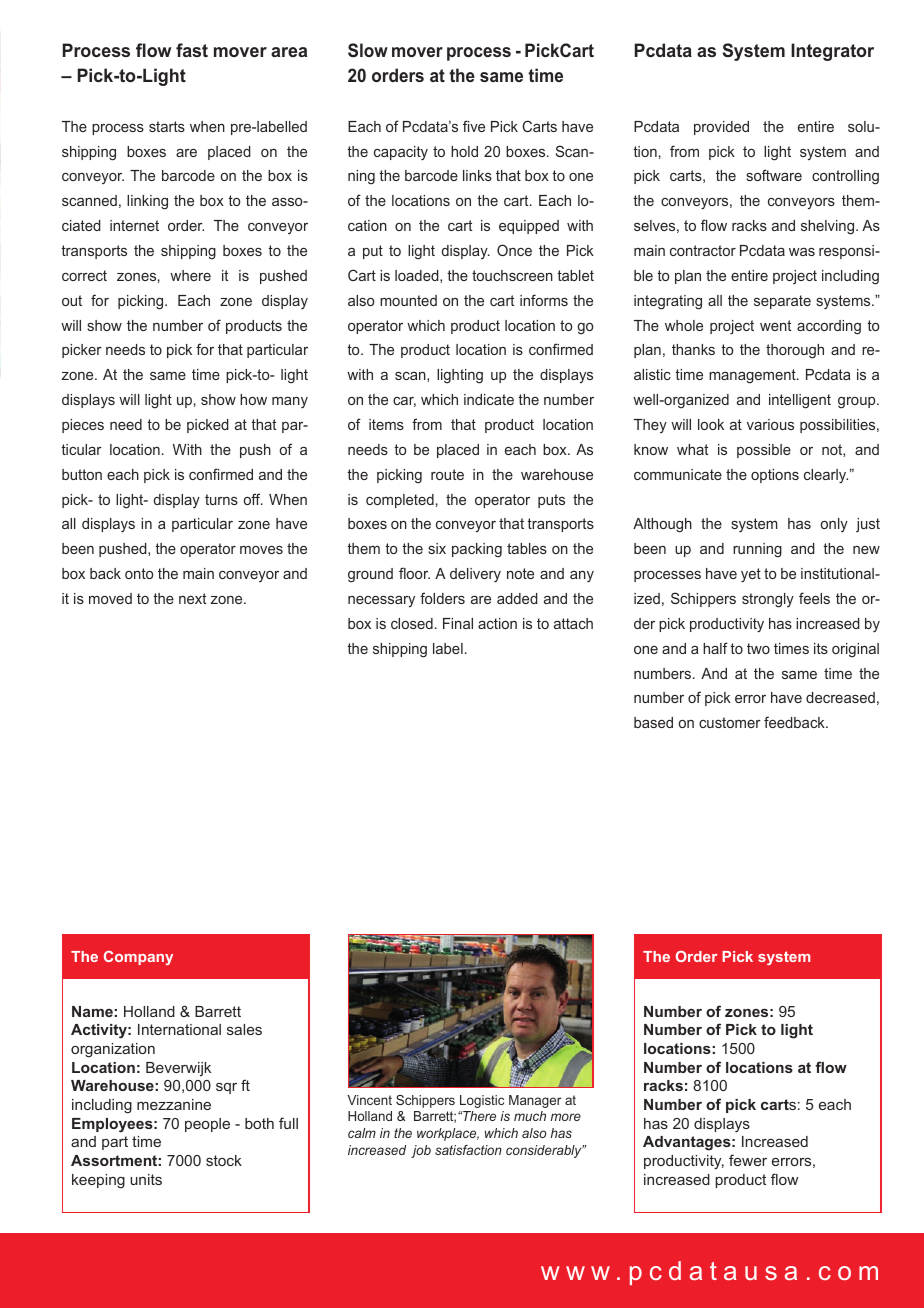  What do you see at coordinates (221, 499) in the screenshot?
I see `turns` at bounding box center [221, 499].
